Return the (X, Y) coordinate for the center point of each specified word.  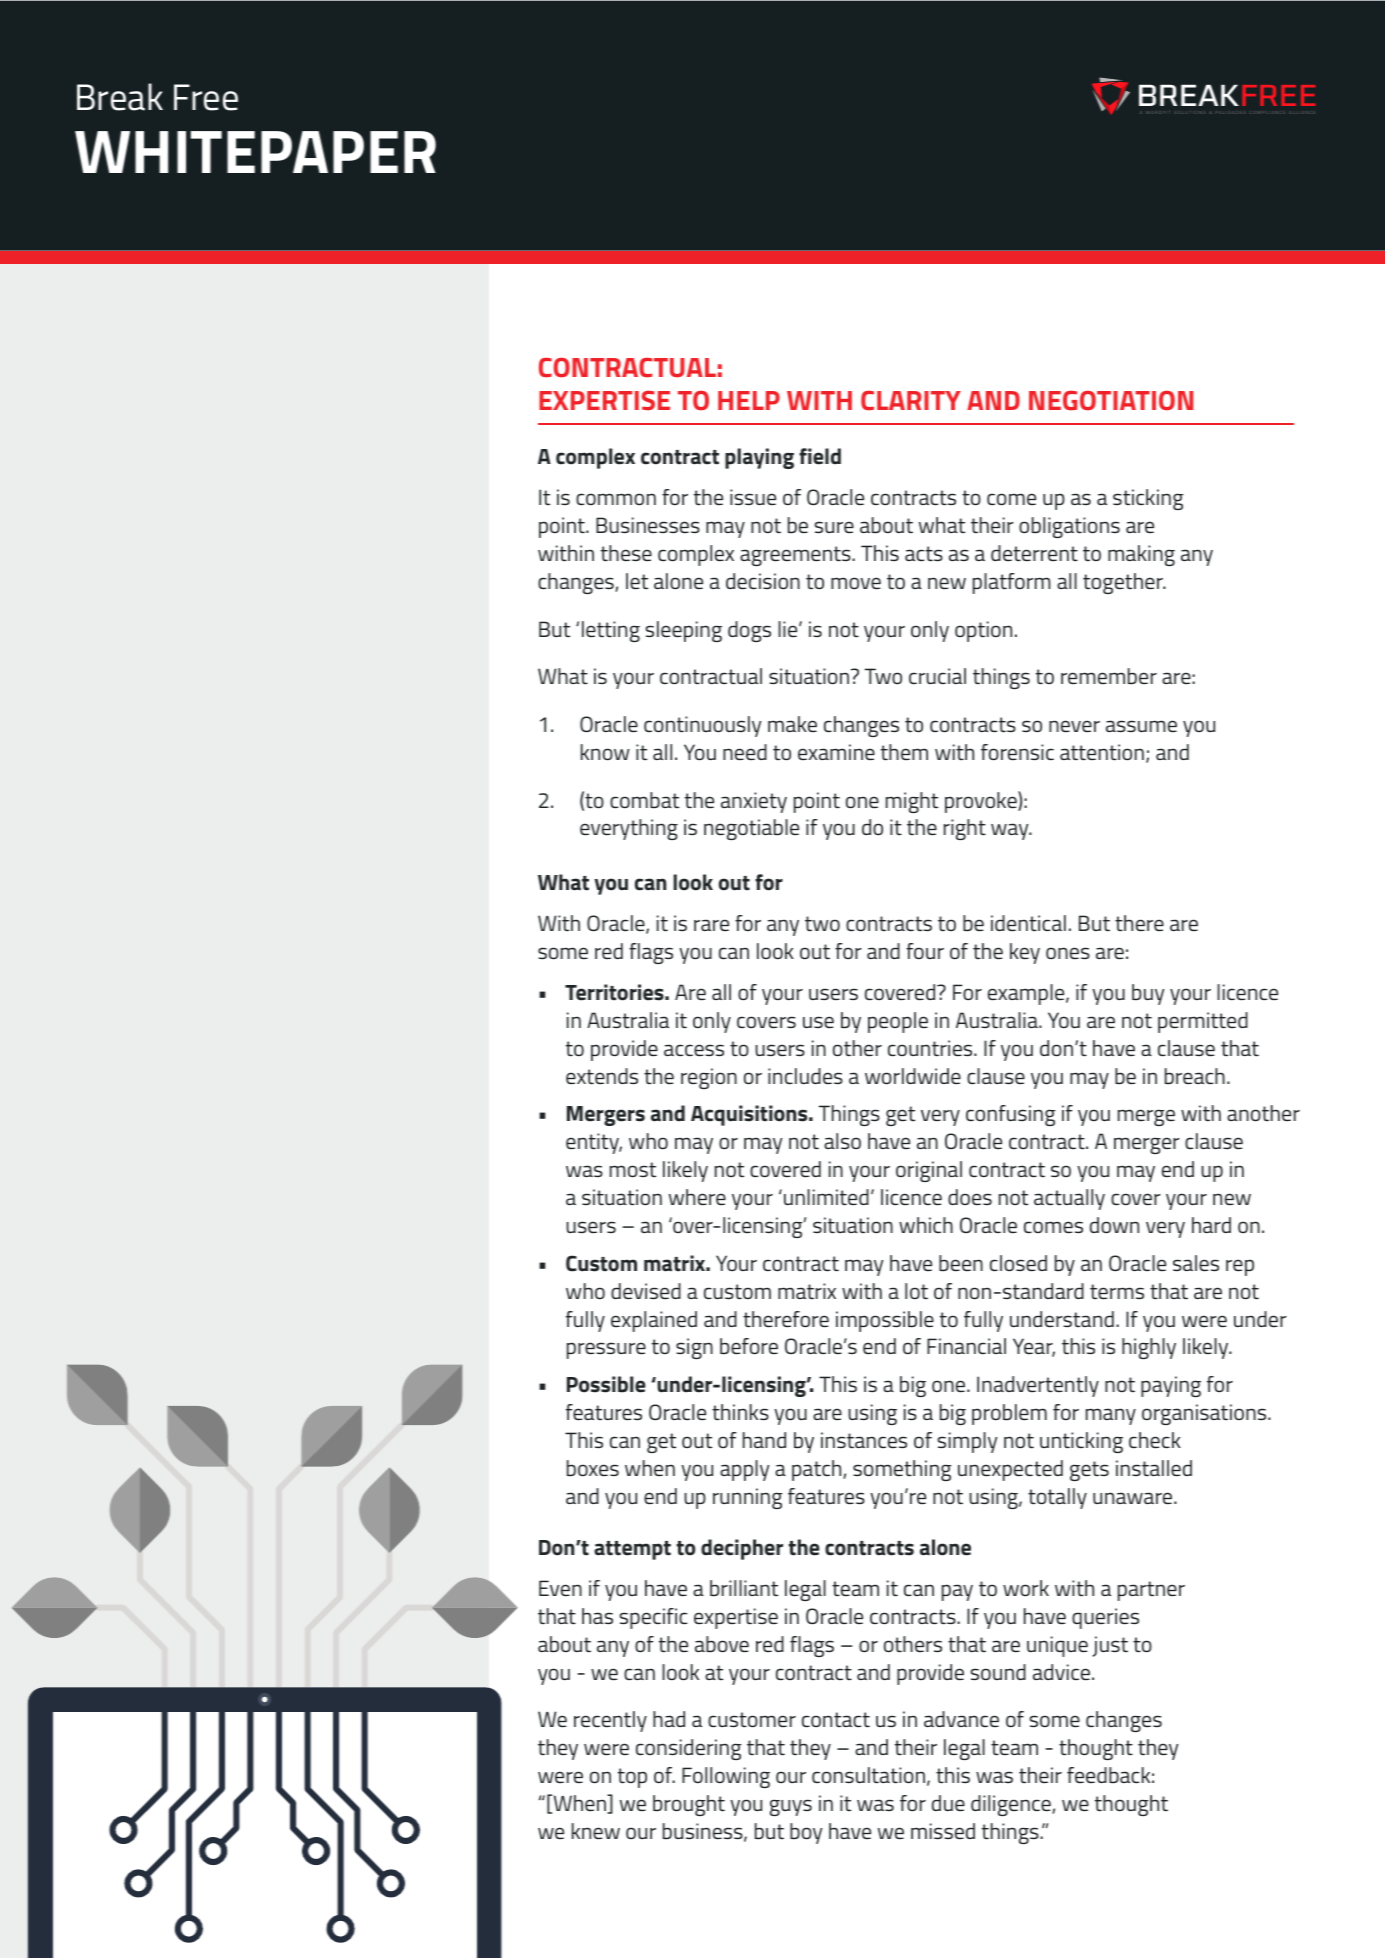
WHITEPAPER (255, 152)
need (745, 752)
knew (596, 1831)
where (697, 1197)
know (605, 752)
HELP (749, 400)
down (1114, 1225)
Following (726, 1777)
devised (646, 1291)
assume (1141, 726)
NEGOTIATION (1111, 401)
